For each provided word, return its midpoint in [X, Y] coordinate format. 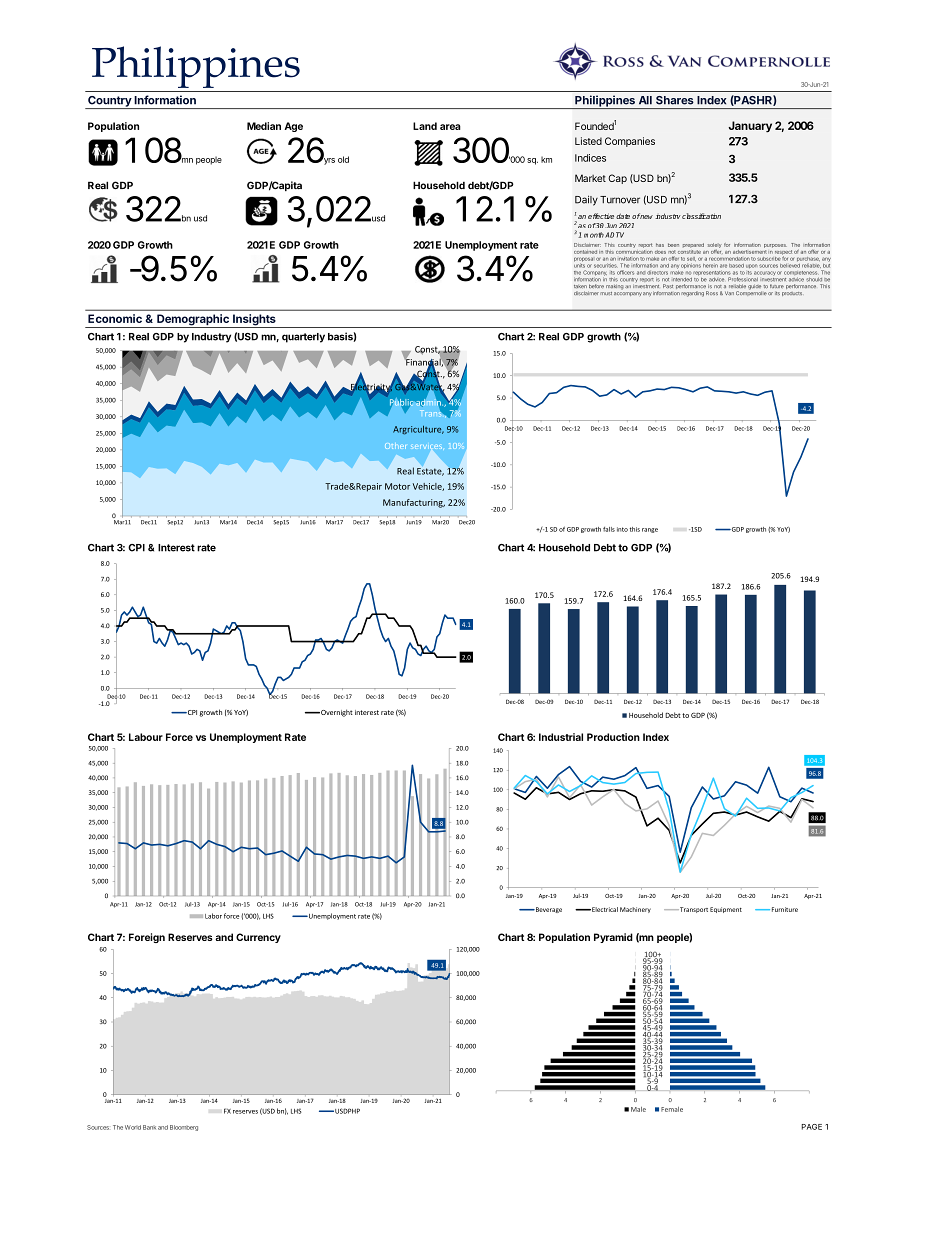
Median [264, 126]
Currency [258, 938]
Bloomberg [184, 1128]
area [450, 127]
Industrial [561, 737]
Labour [146, 737]
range [650, 530]
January [750, 127]
